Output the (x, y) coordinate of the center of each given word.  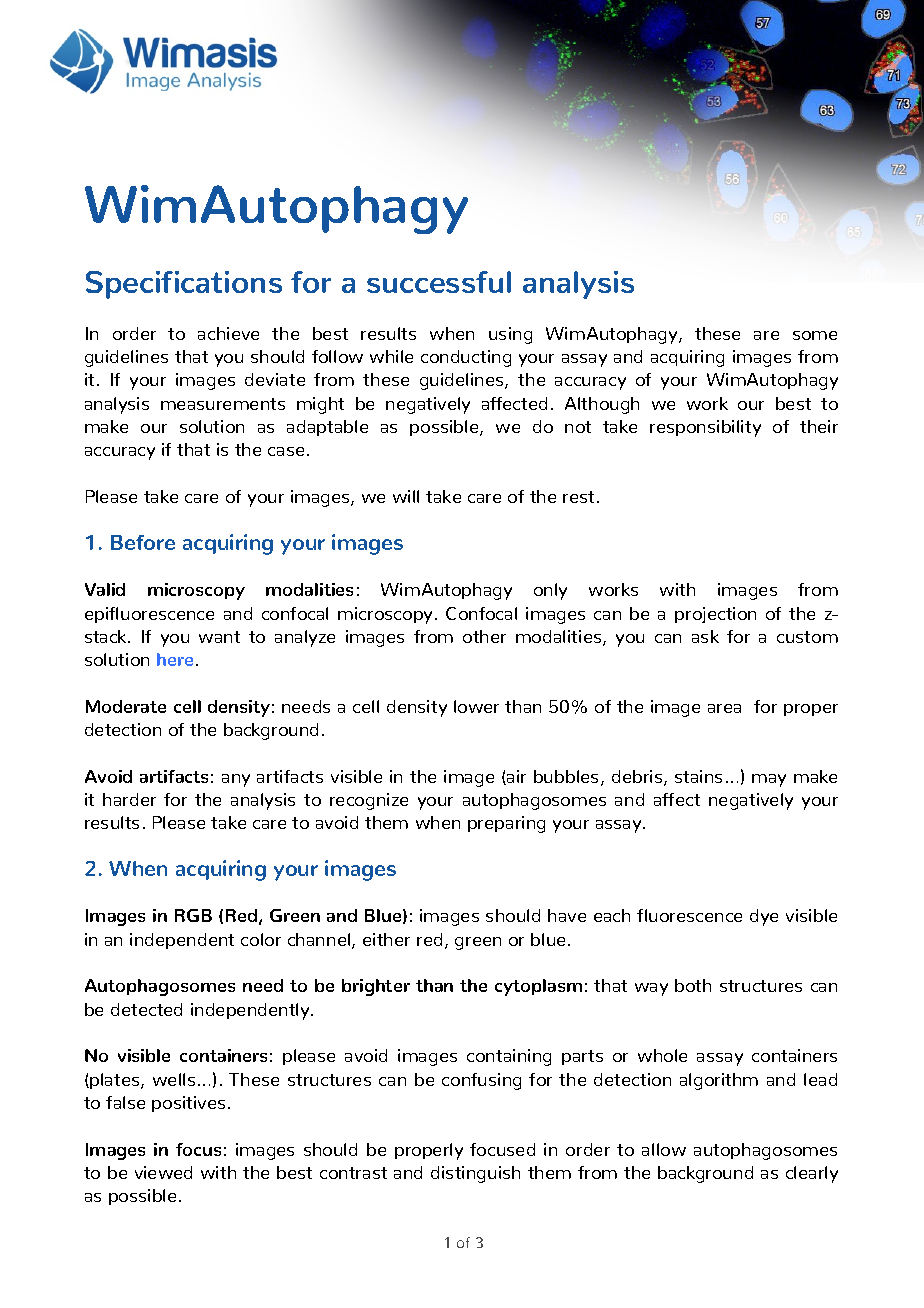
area (724, 708)
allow (664, 1149)
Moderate (126, 706)
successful (439, 282)
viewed (163, 1172)
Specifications (184, 285)
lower (476, 706)
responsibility (705, 428)
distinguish (475, 1174)
